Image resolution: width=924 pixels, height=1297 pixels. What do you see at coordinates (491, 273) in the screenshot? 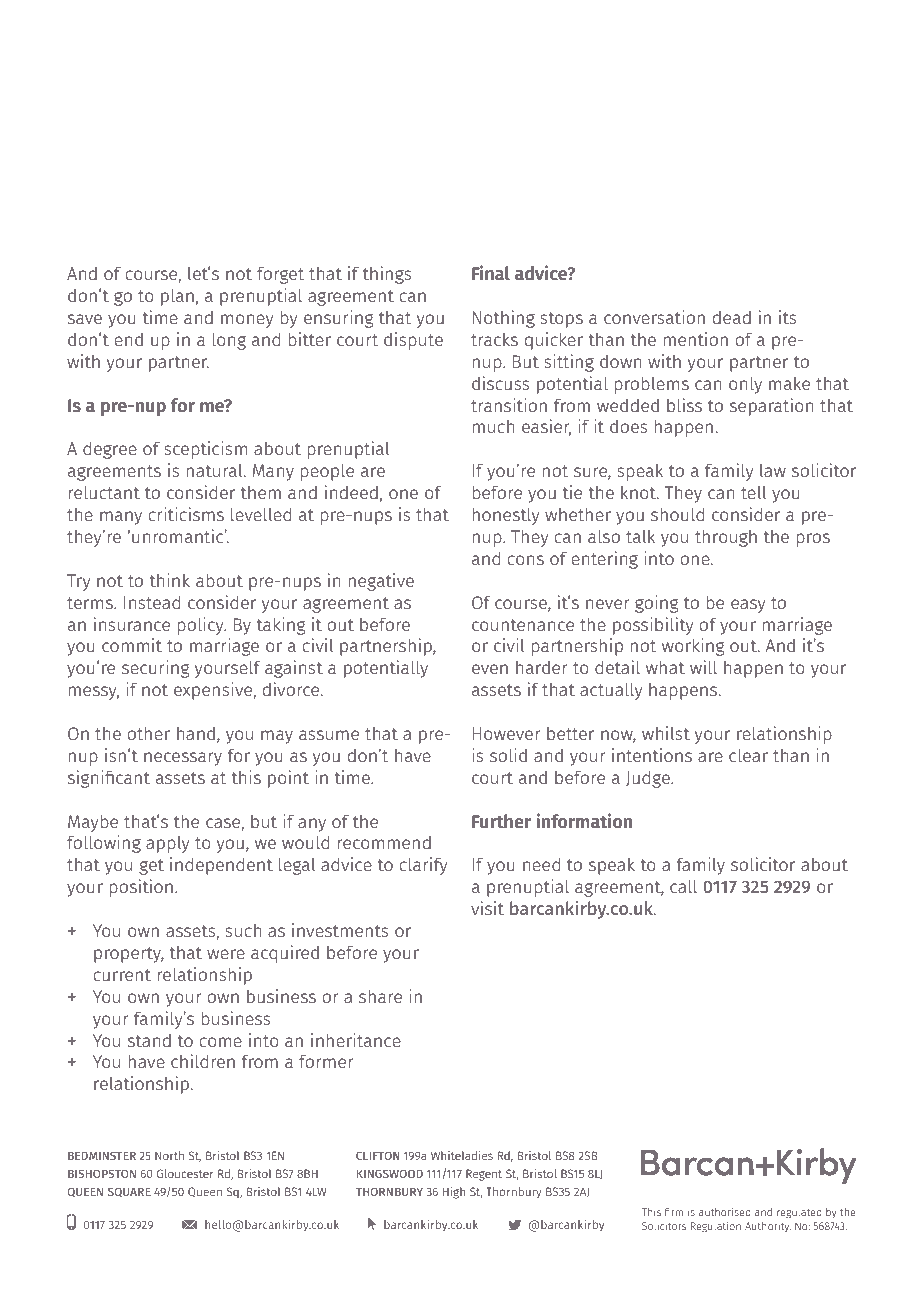
I see `Final` at bounding box center [491, 273].
